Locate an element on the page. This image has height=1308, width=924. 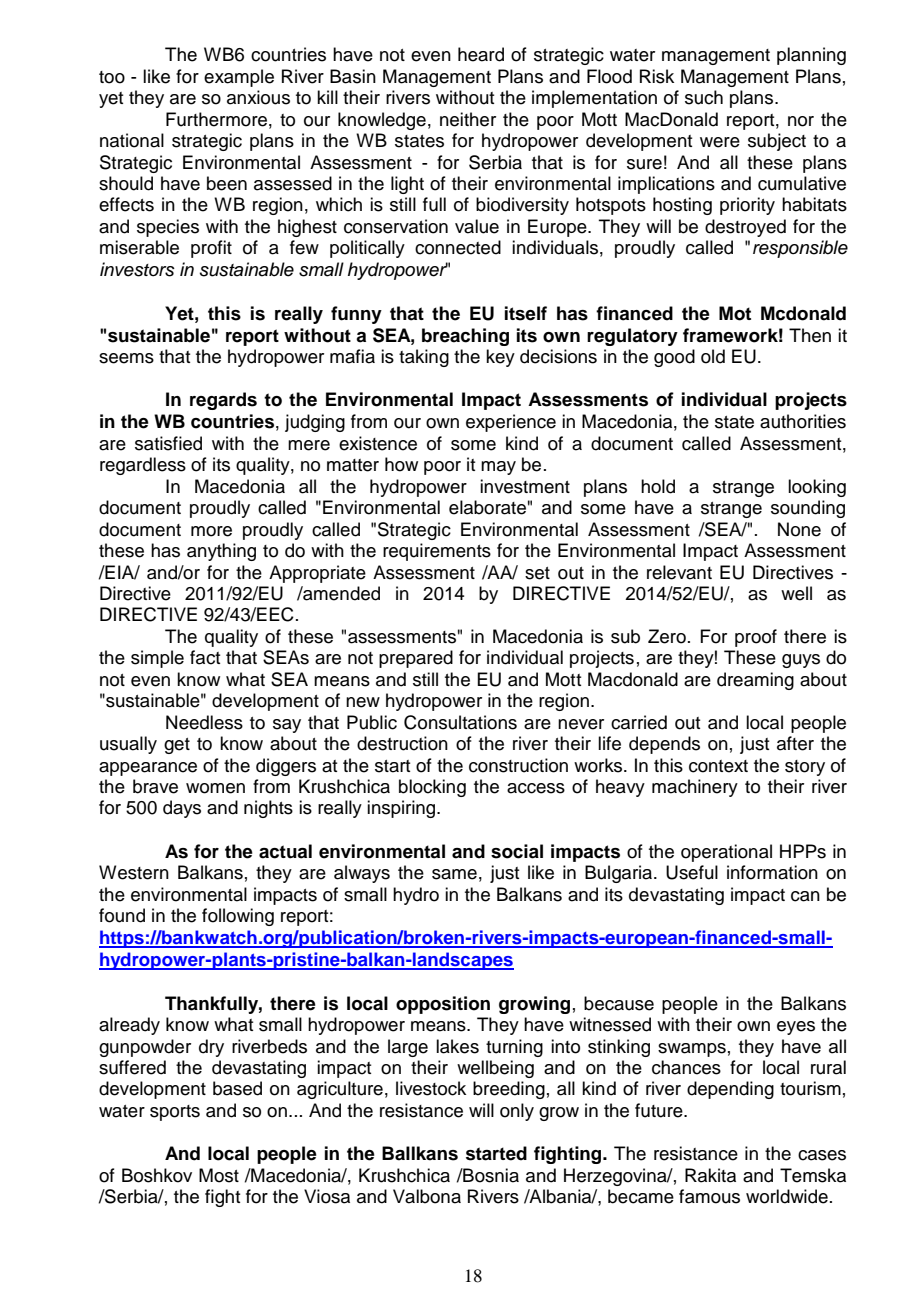
prepared is located at coordinates (416, 659).
